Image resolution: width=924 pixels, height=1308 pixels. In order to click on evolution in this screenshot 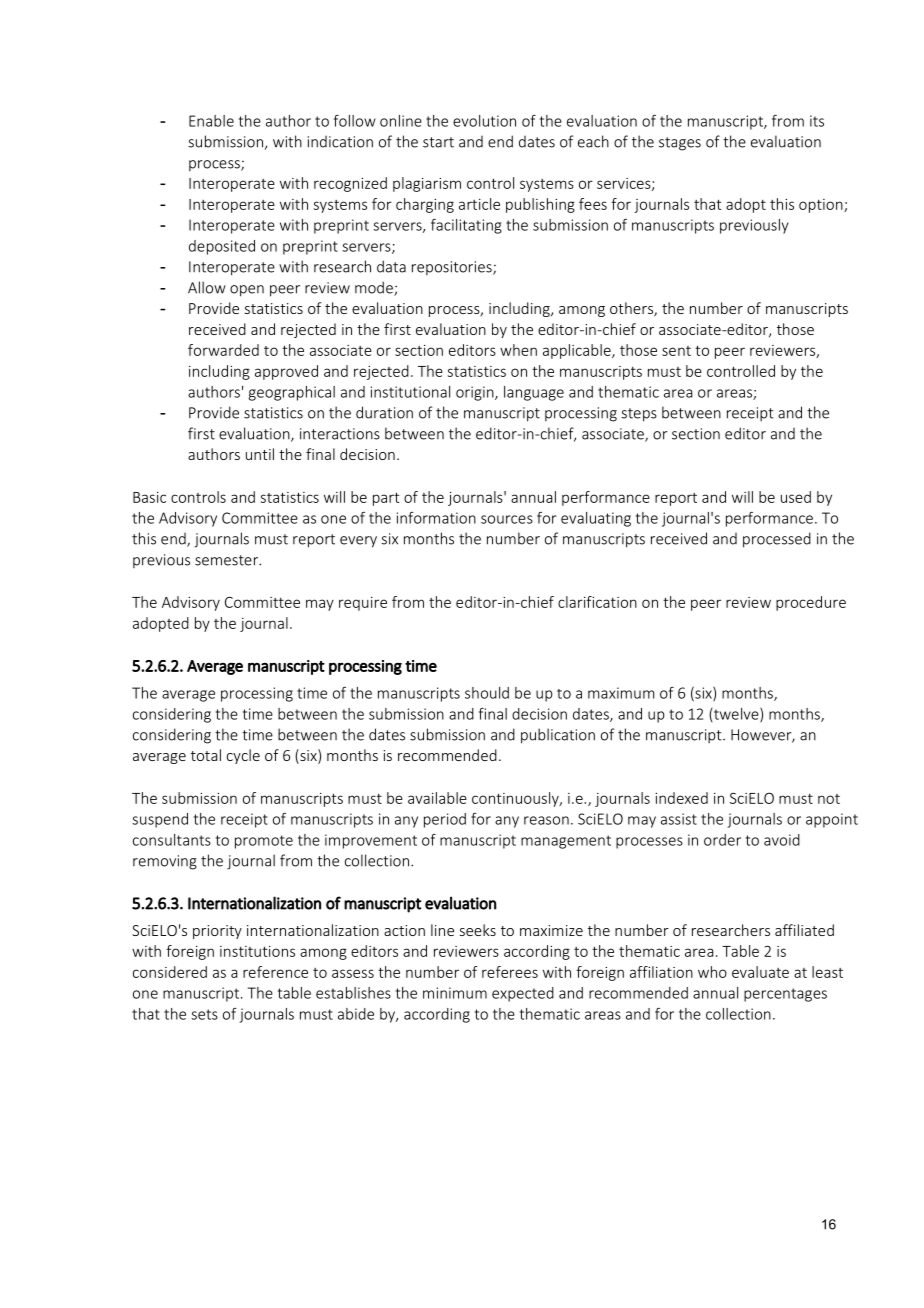, I will do `click(484, 121)`.
